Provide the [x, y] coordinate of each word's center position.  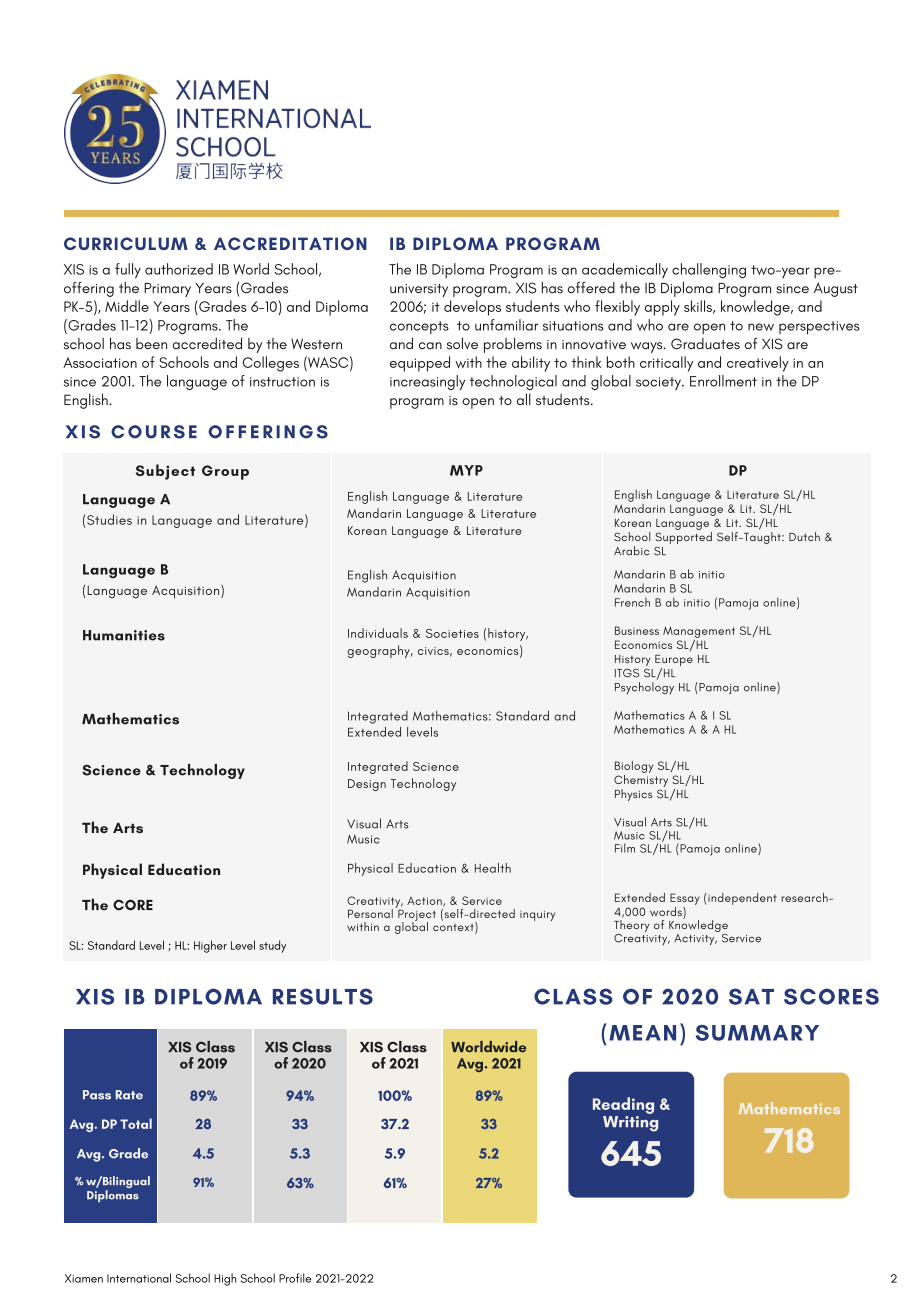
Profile [295, 1278]
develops [472, 308]
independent [742, 899]
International [139, 1278]
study [272, 946]
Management [699, 632]
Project [416, 915]
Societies [452, 633]
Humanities [124, 635]
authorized [179, 269]
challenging [709, 271]
